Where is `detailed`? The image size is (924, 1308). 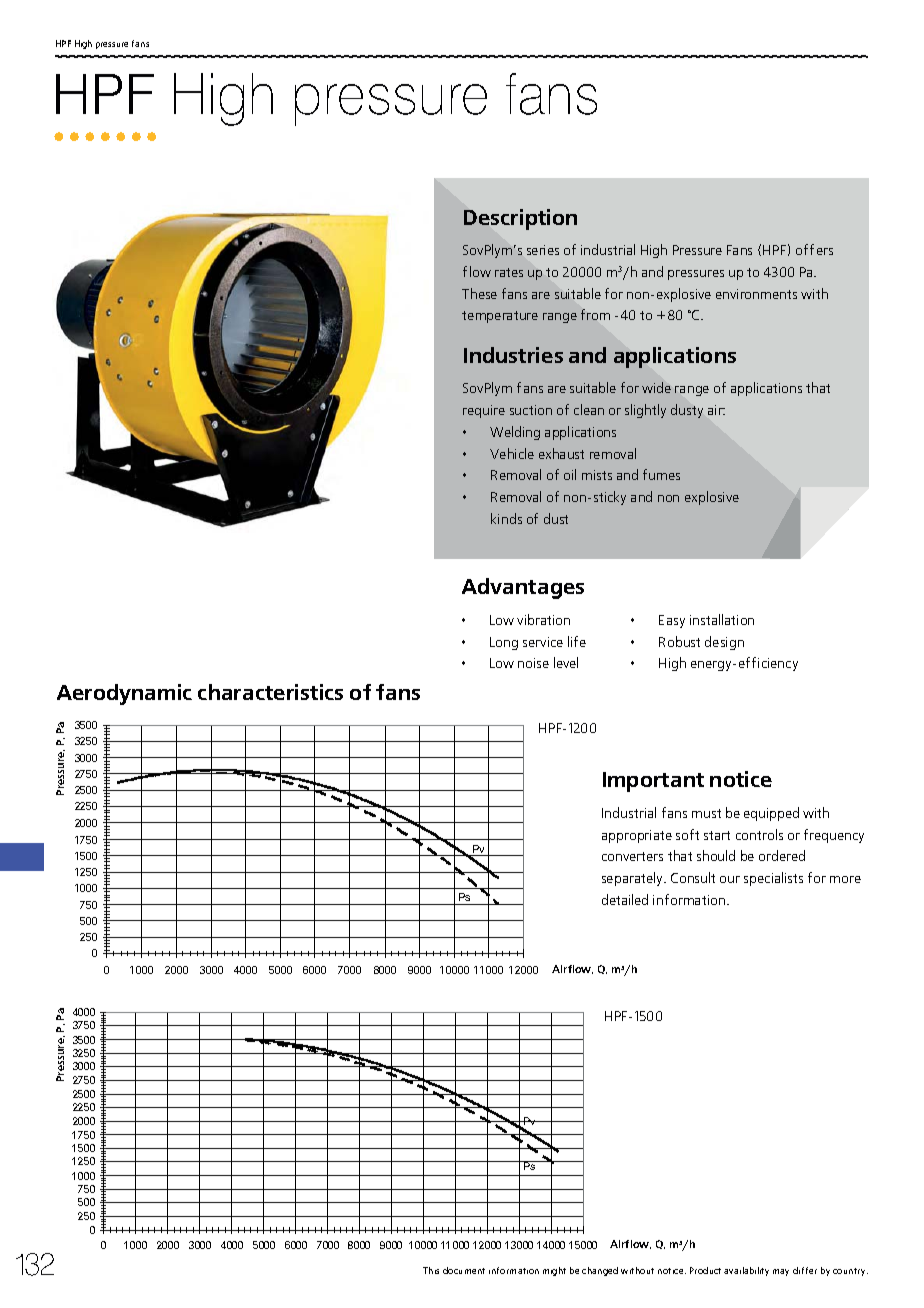 detailed is located at coordinates (625, 899).
